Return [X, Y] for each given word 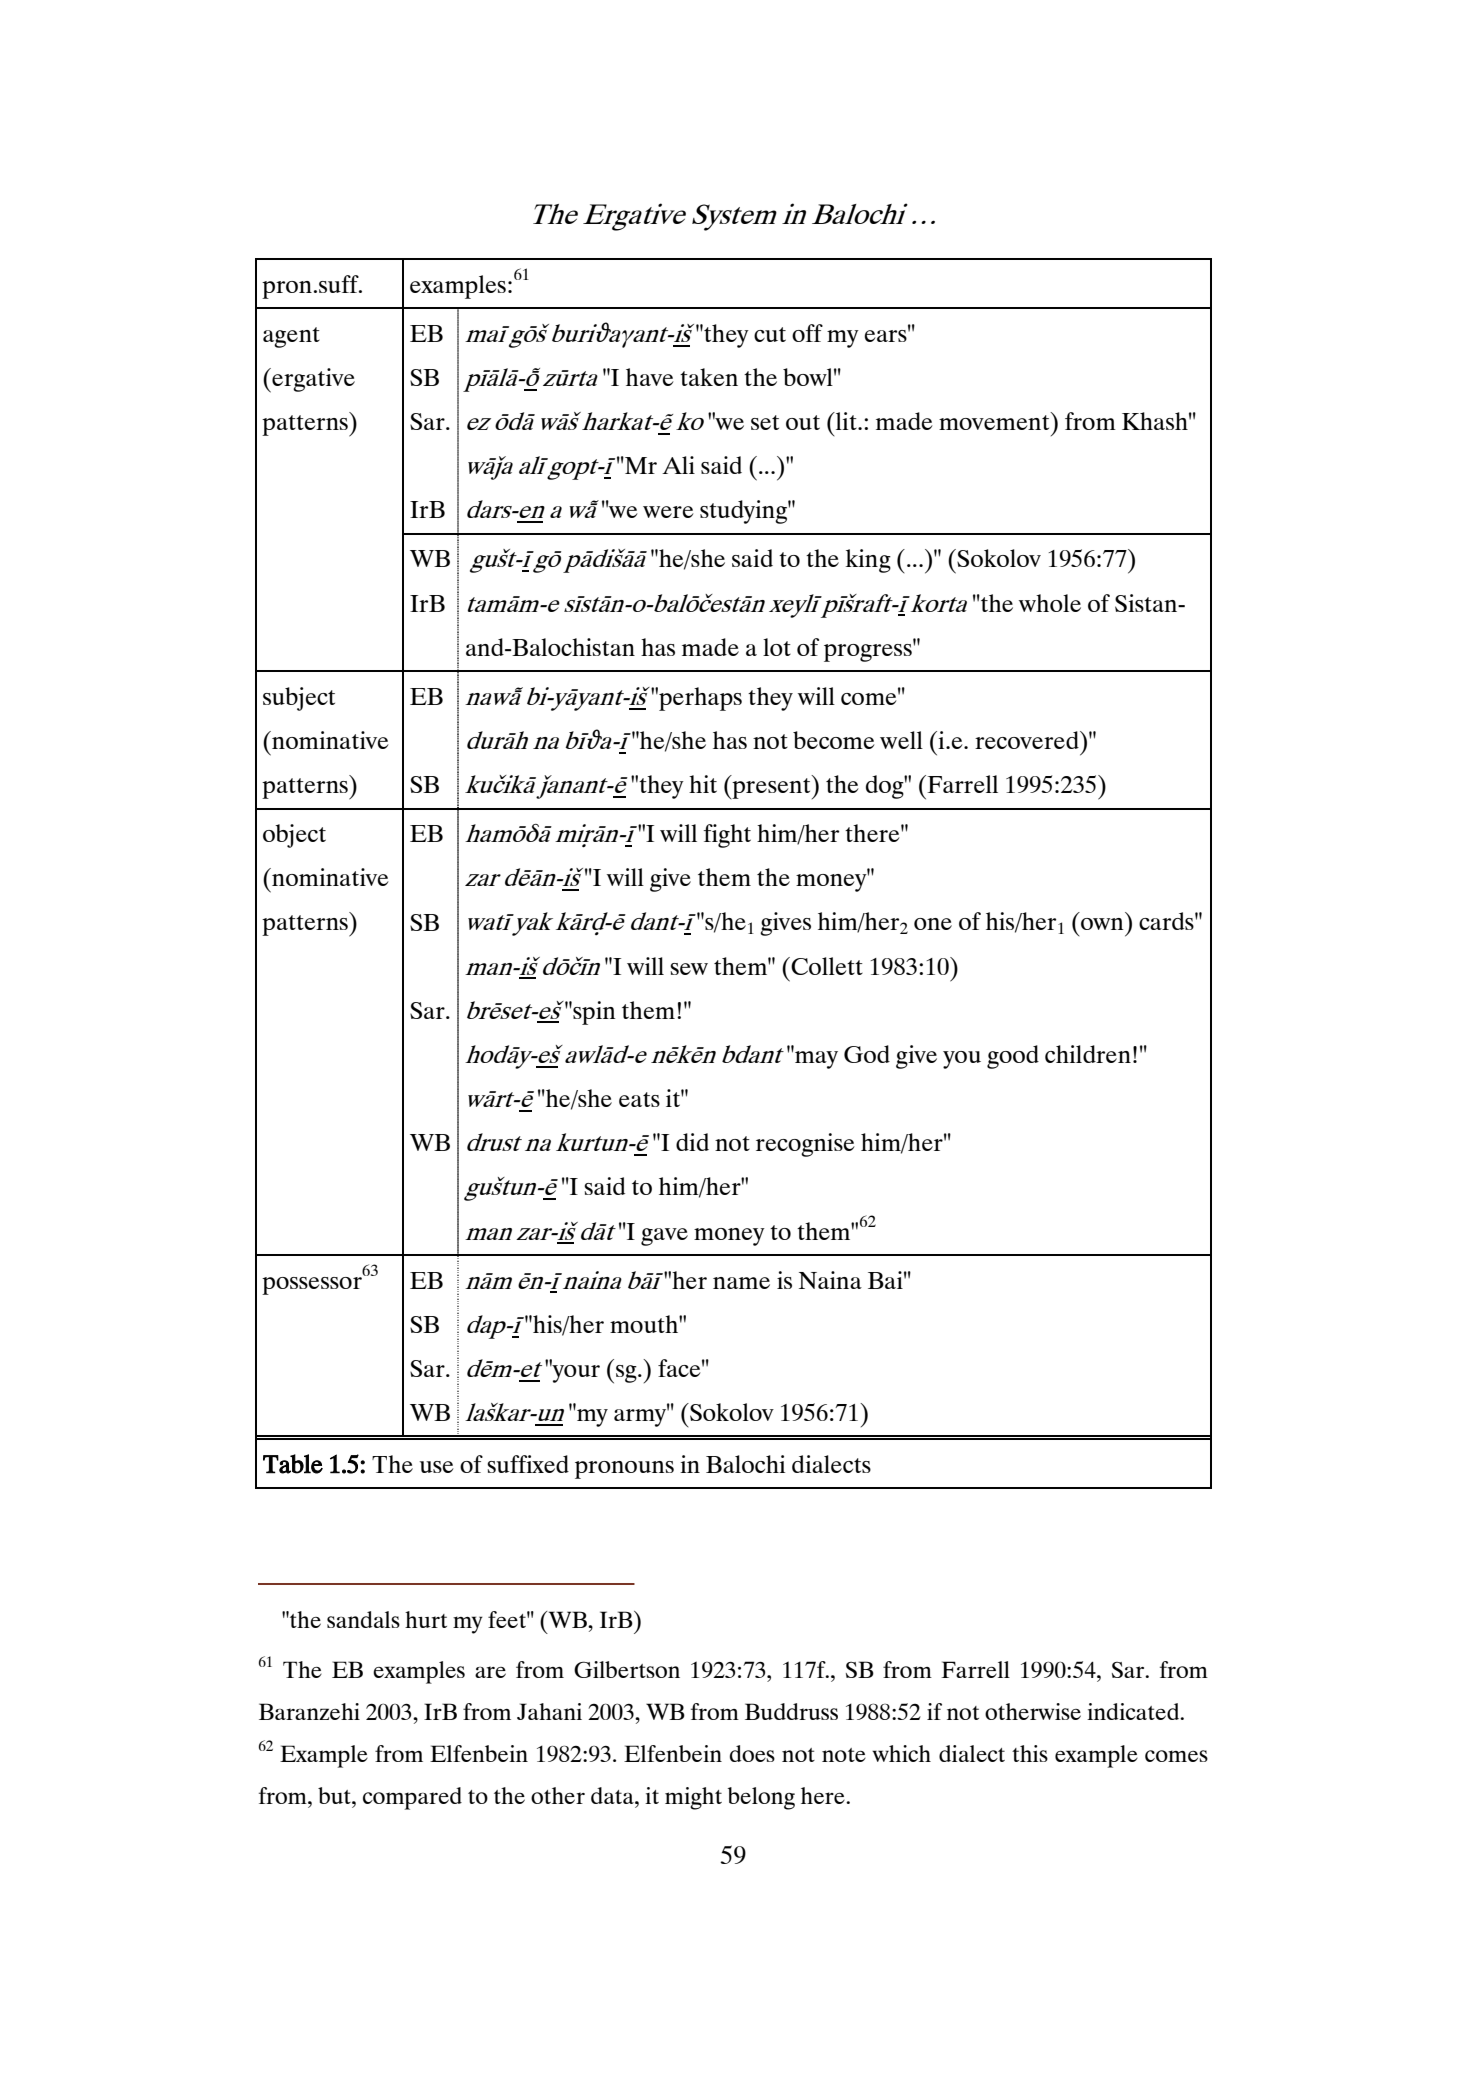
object [294, 836]
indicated [1134, 1711]
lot [777, 647]
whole [1050, 603]
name [741, 1283]
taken [709, 377]
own [1102, 924]
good [1013, 1057]
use [436, 1467]
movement [995, 421]
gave [664, 1237]
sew [689, 969]
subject [299, 699]
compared [412, 1798]
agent [291, 337]
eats [639, 1099]
